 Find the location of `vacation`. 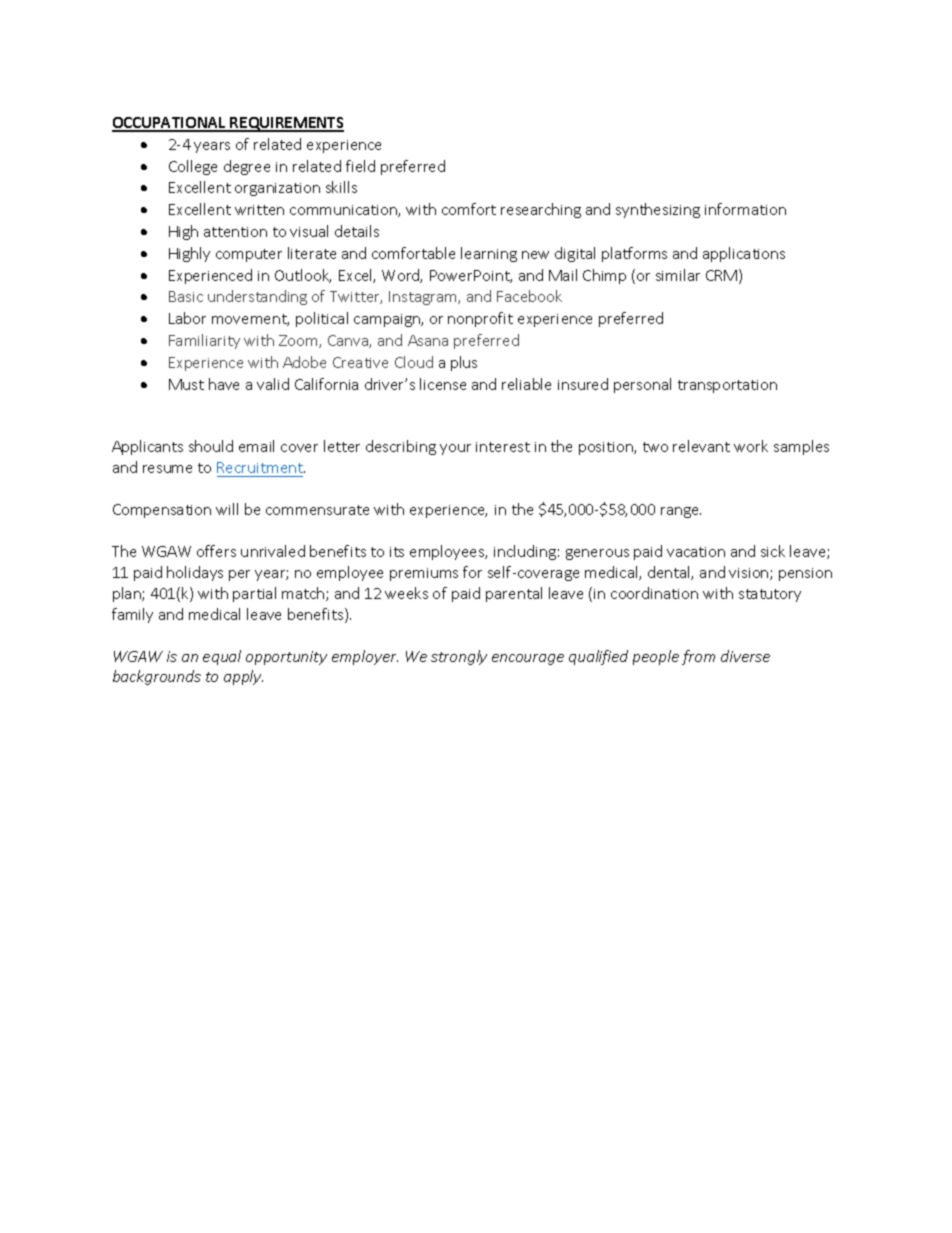

vacation is located at coordinates (696, 552).
